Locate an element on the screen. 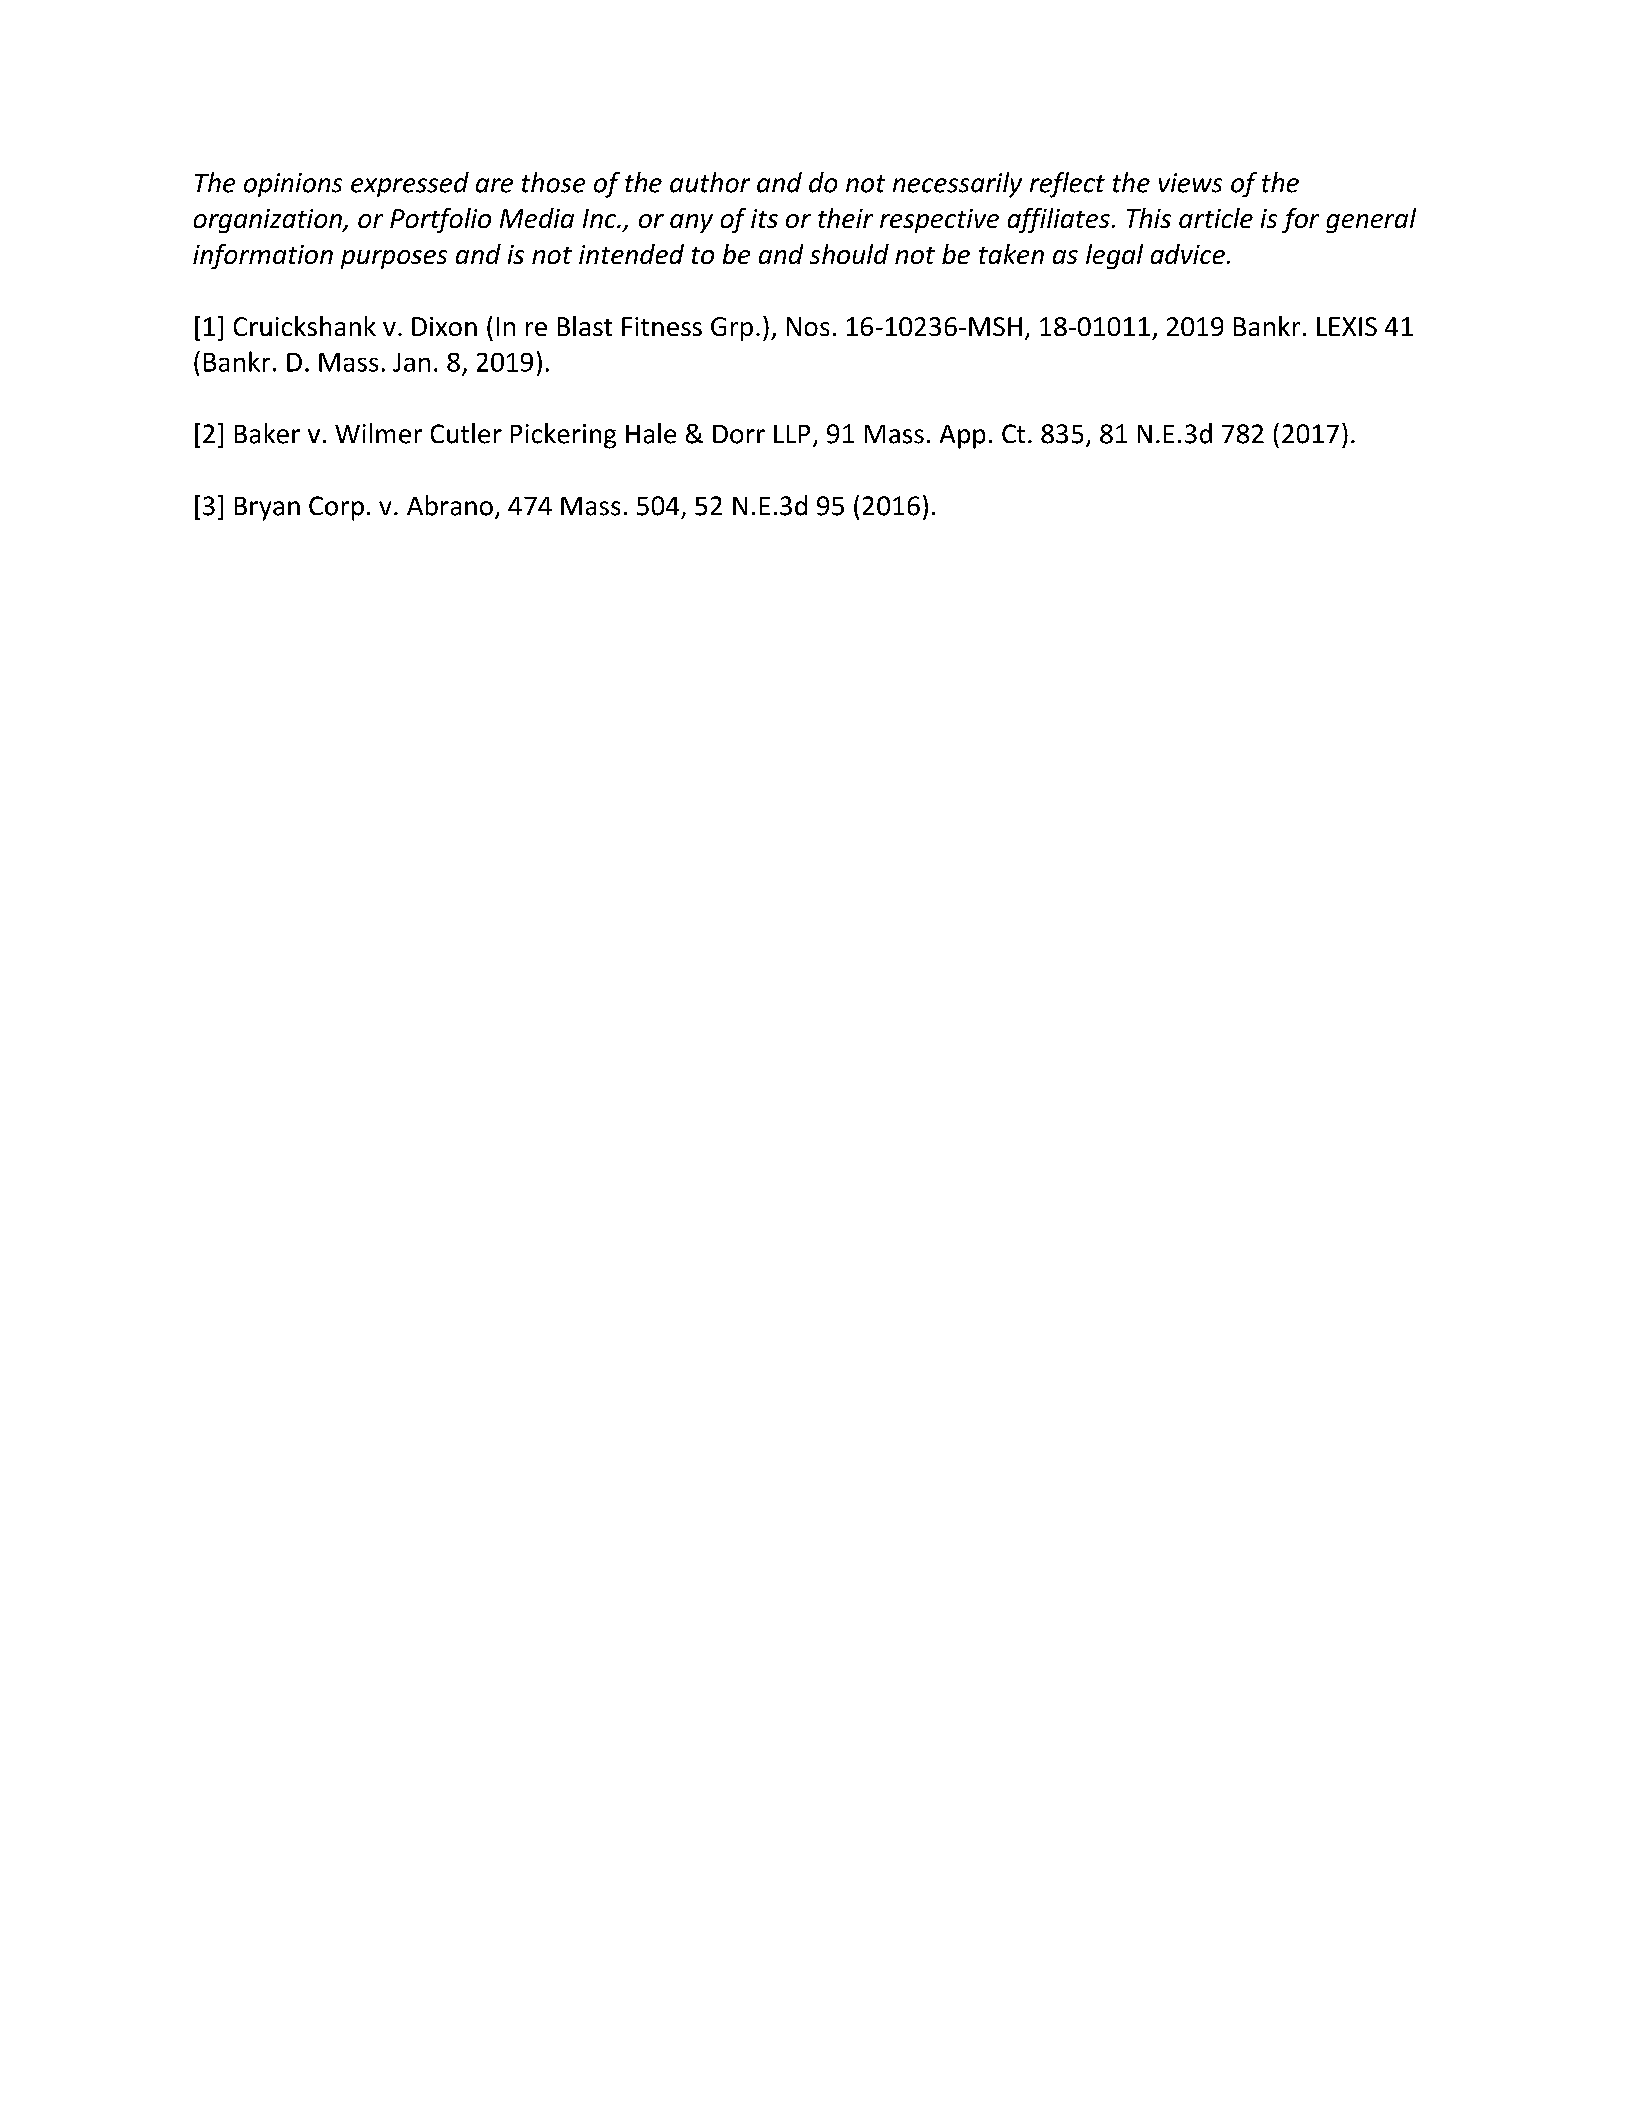 The width and height of the screenshot is (1636, 2117). author is located at coordinates (710, 182).
